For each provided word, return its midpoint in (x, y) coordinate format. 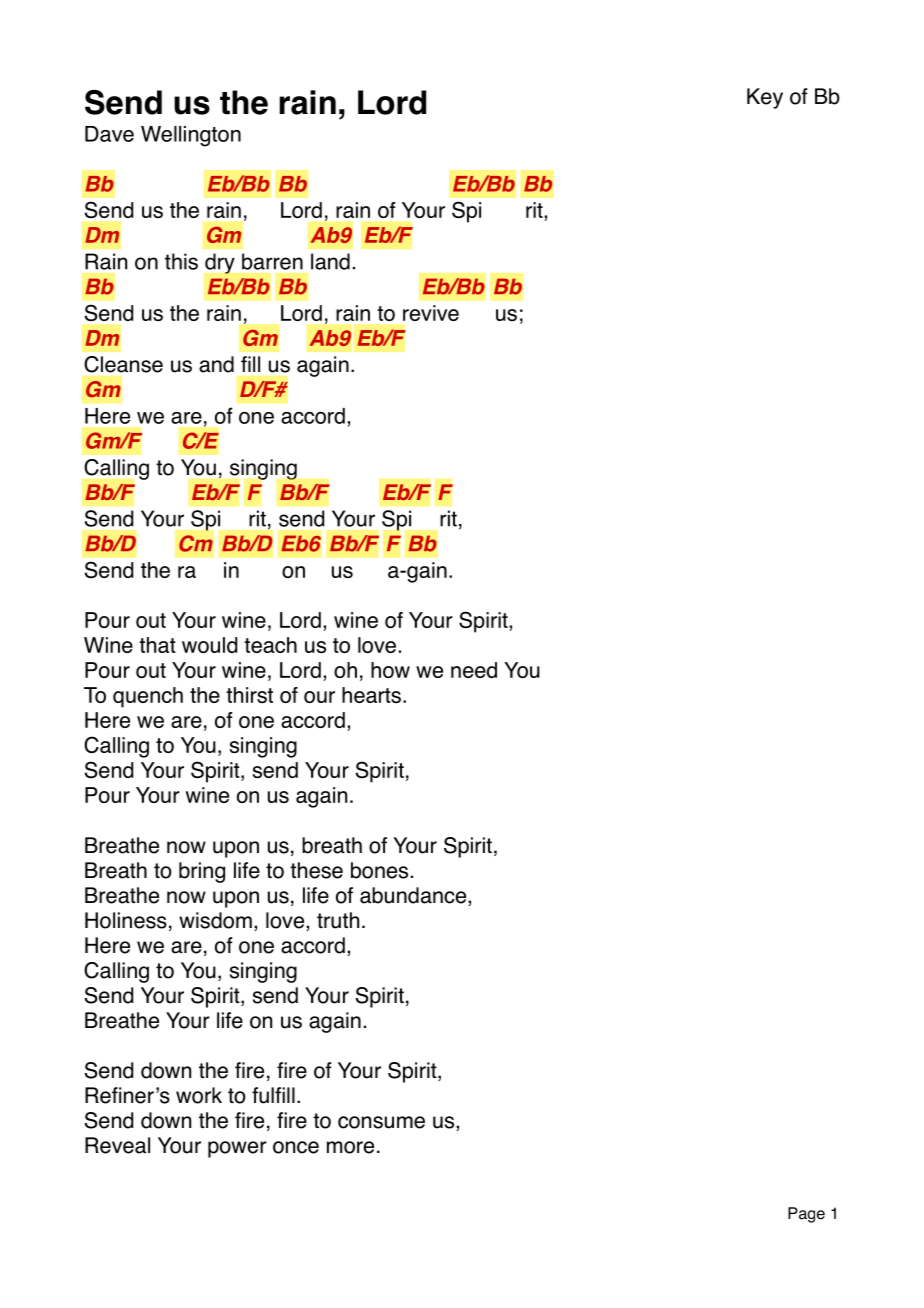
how (390, 670)
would (209, 645)
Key (765, 98)
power (237, 1149)
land (330, 261)
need (474, 670)
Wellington (191, 136)
